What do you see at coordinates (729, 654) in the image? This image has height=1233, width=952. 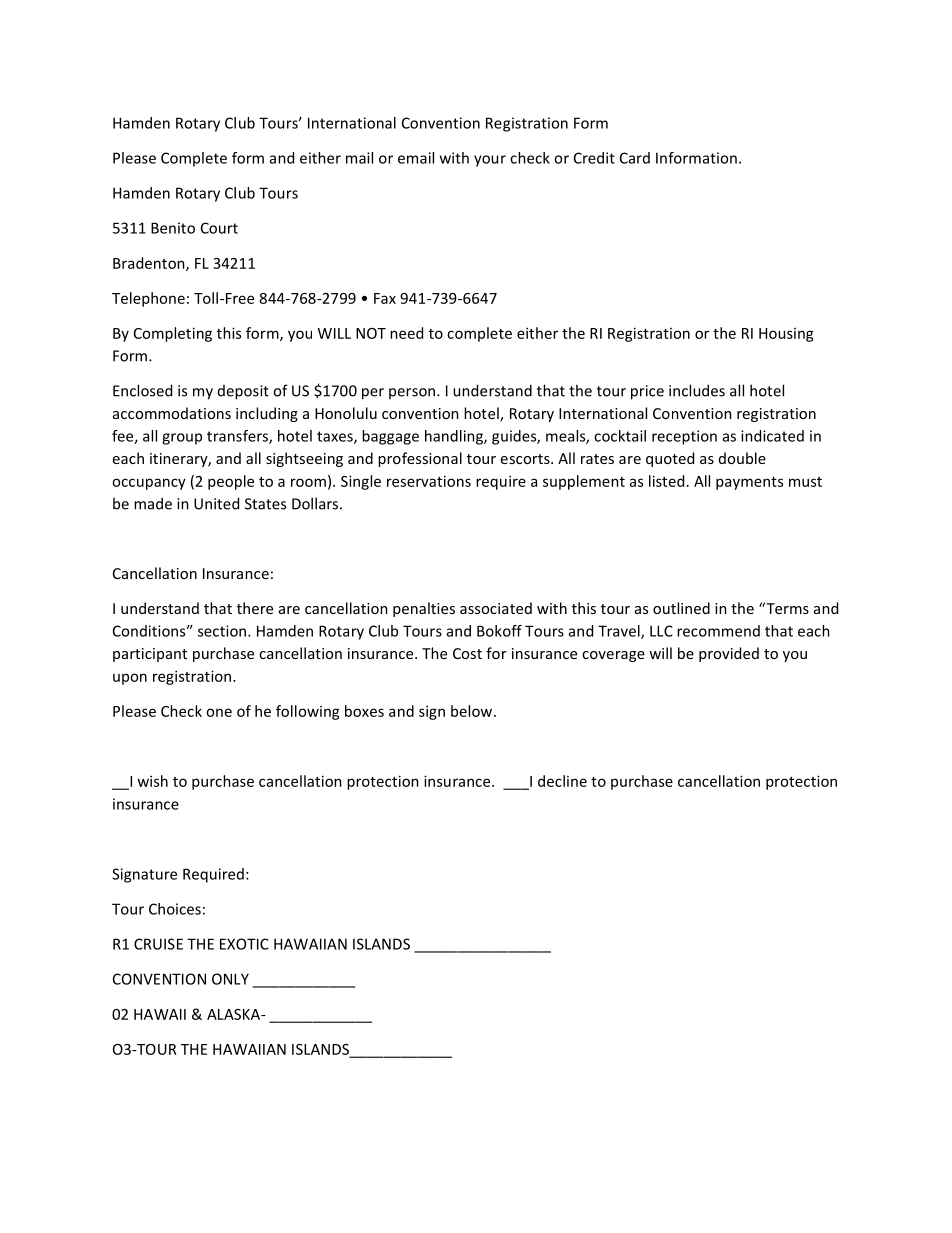 I see `provided` at bounding box center [729, 654].
